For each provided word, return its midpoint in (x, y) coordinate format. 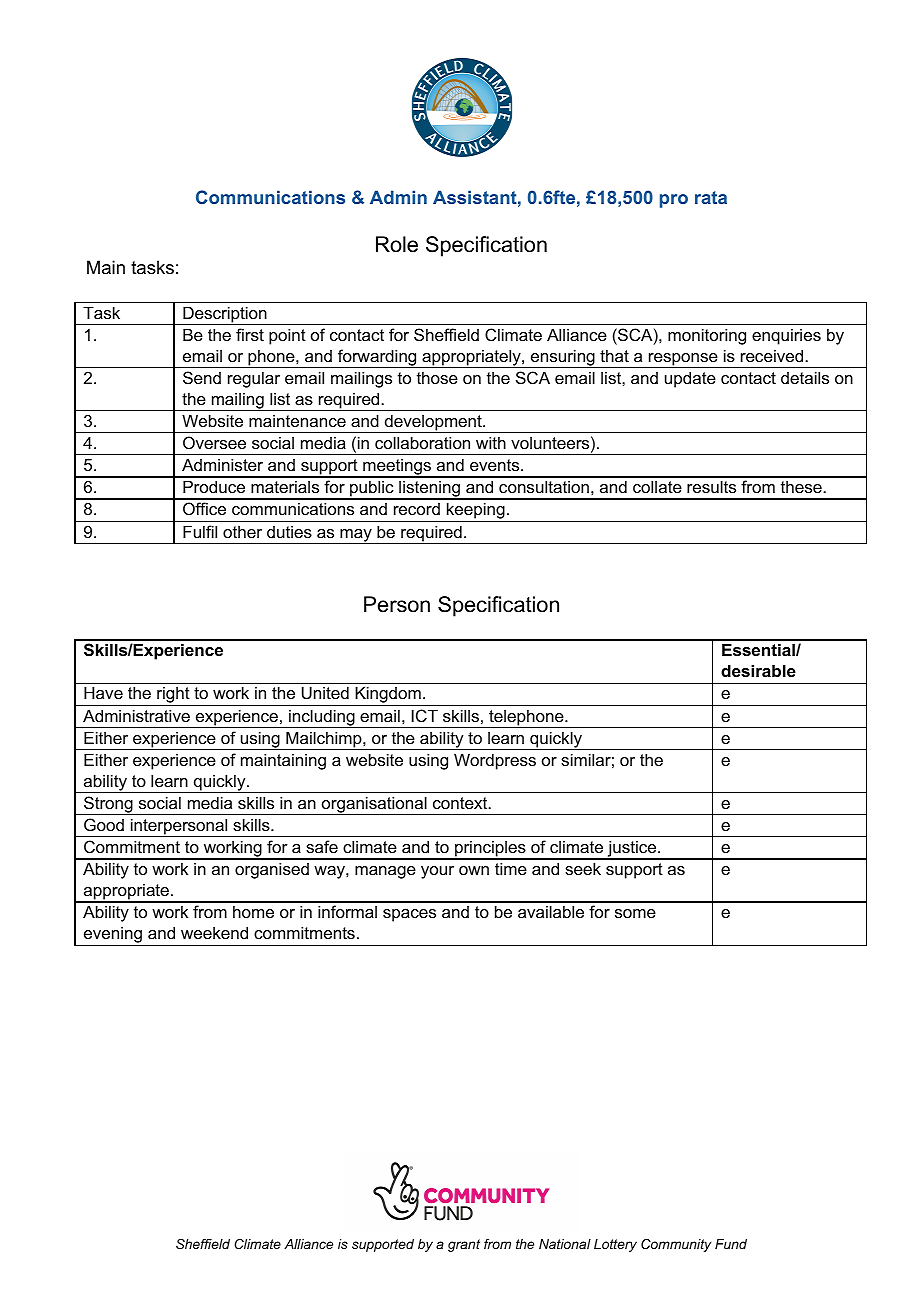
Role (397, 244)
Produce (214, 486)
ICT (425, 715)
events (496, 465)
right (173, 696)
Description (225, 315)
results (711, 486)
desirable (758, 670)
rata (711, 197)
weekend (214, 932)
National (565, 1244)
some (635, 913)
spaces (409, 915)
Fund (731, 1244)
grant (464, 1245)
